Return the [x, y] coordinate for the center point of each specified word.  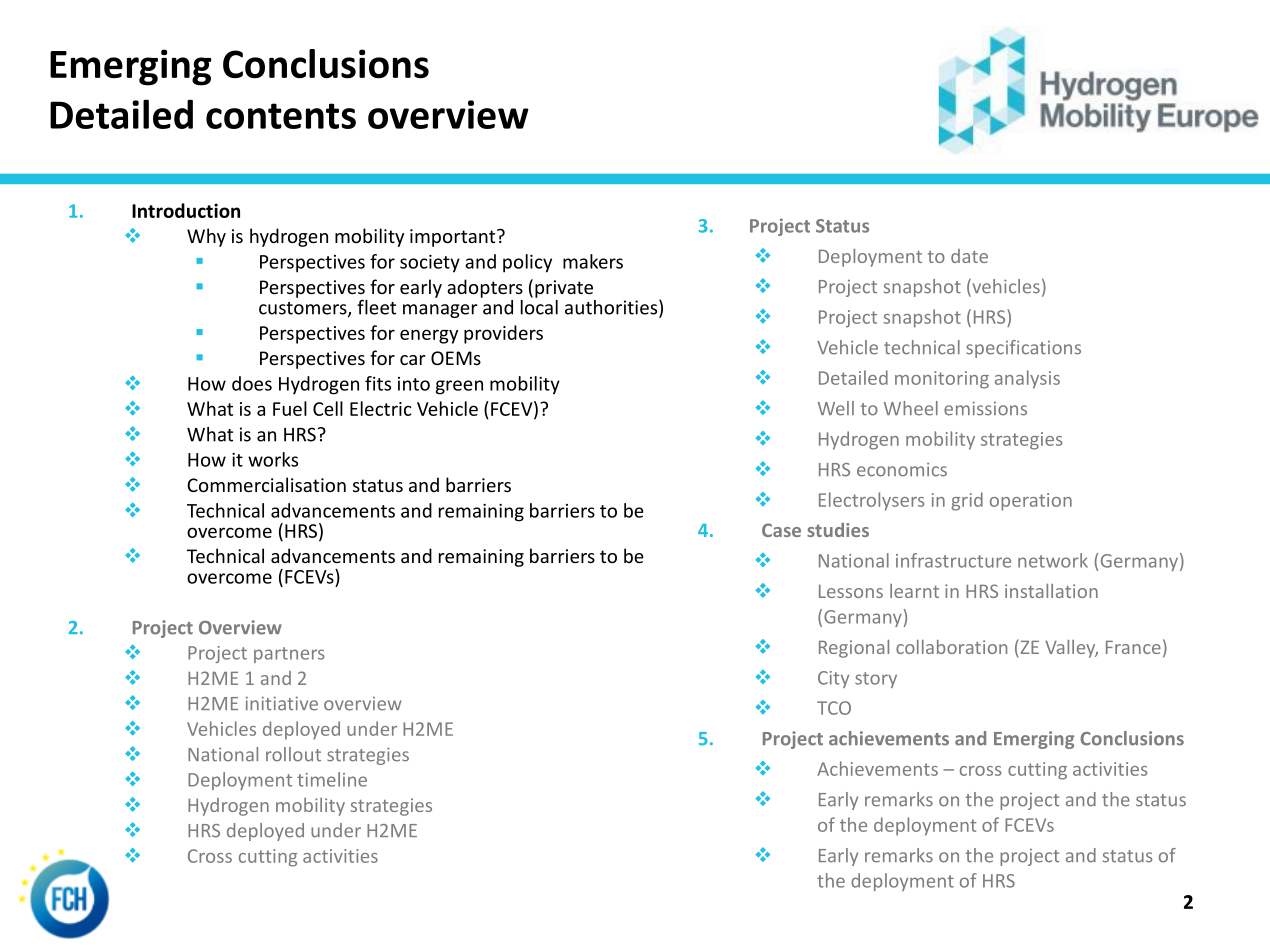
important [454, 238]
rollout [293, 754]
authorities [612, 308]
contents [281, 116]
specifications [1023, 349]
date [969, 256]
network [1053, 560]
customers [304, 309]
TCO [834, 708]
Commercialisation [266, 484]
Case [781, 530]
